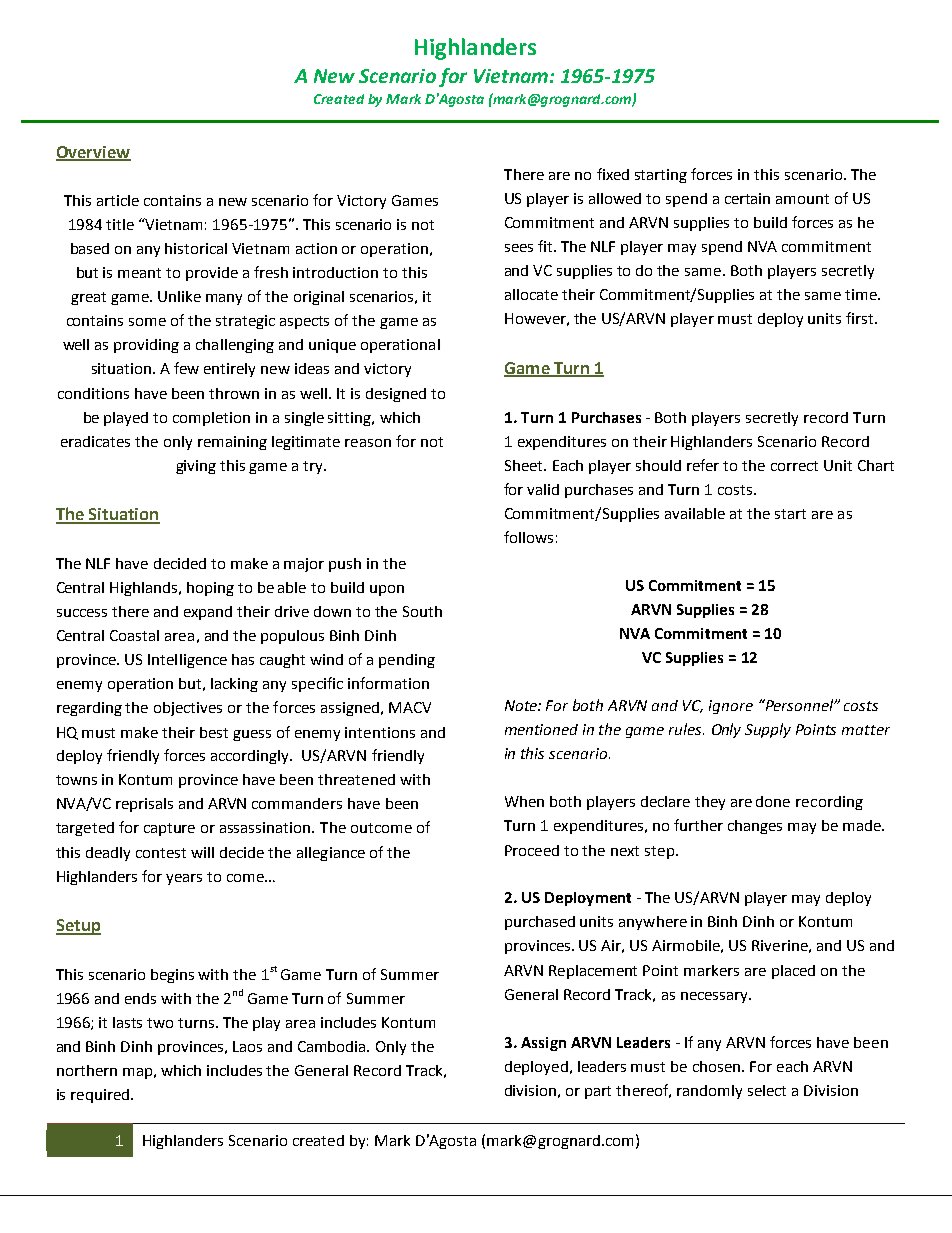 Image resolution: width=952 pixels, height=1233 pixels. What do you see at coordinates (541, 729) in the image?
I see `mentioned` at bounding box center [541, 729].
